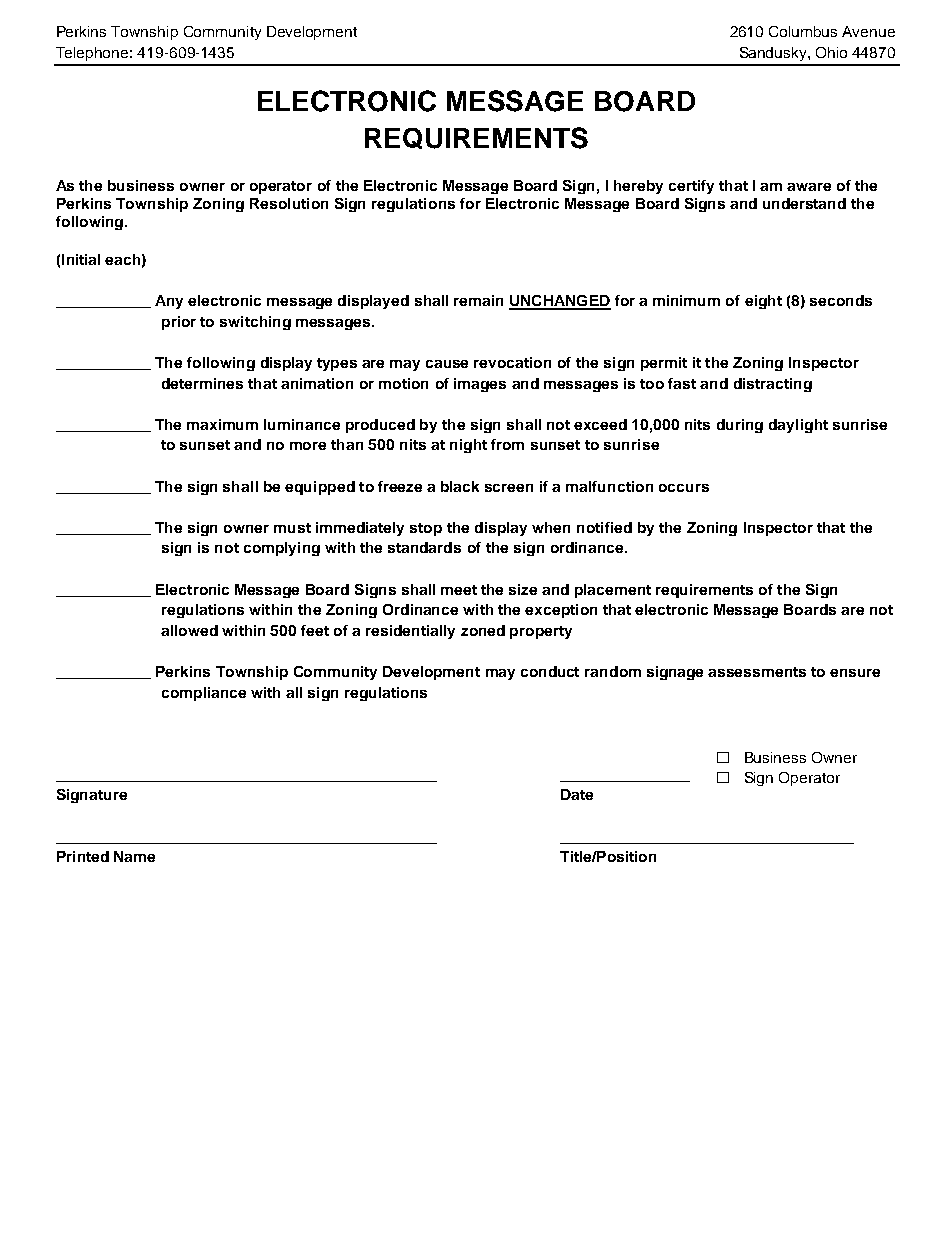  I want to click on Name, so click(134, 856).
